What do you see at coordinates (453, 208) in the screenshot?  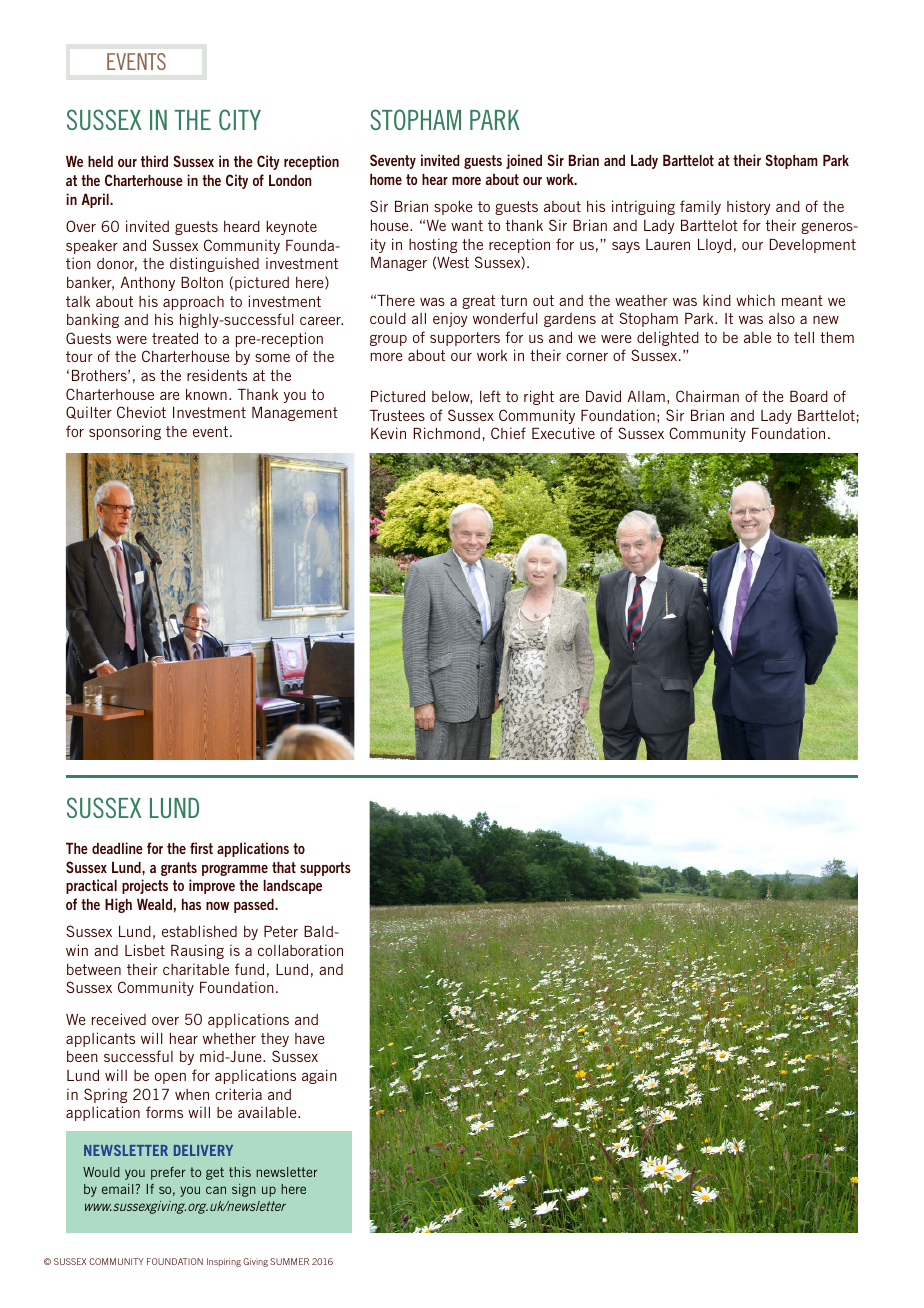 I see `spoke` at bounding box center [453, 208].
